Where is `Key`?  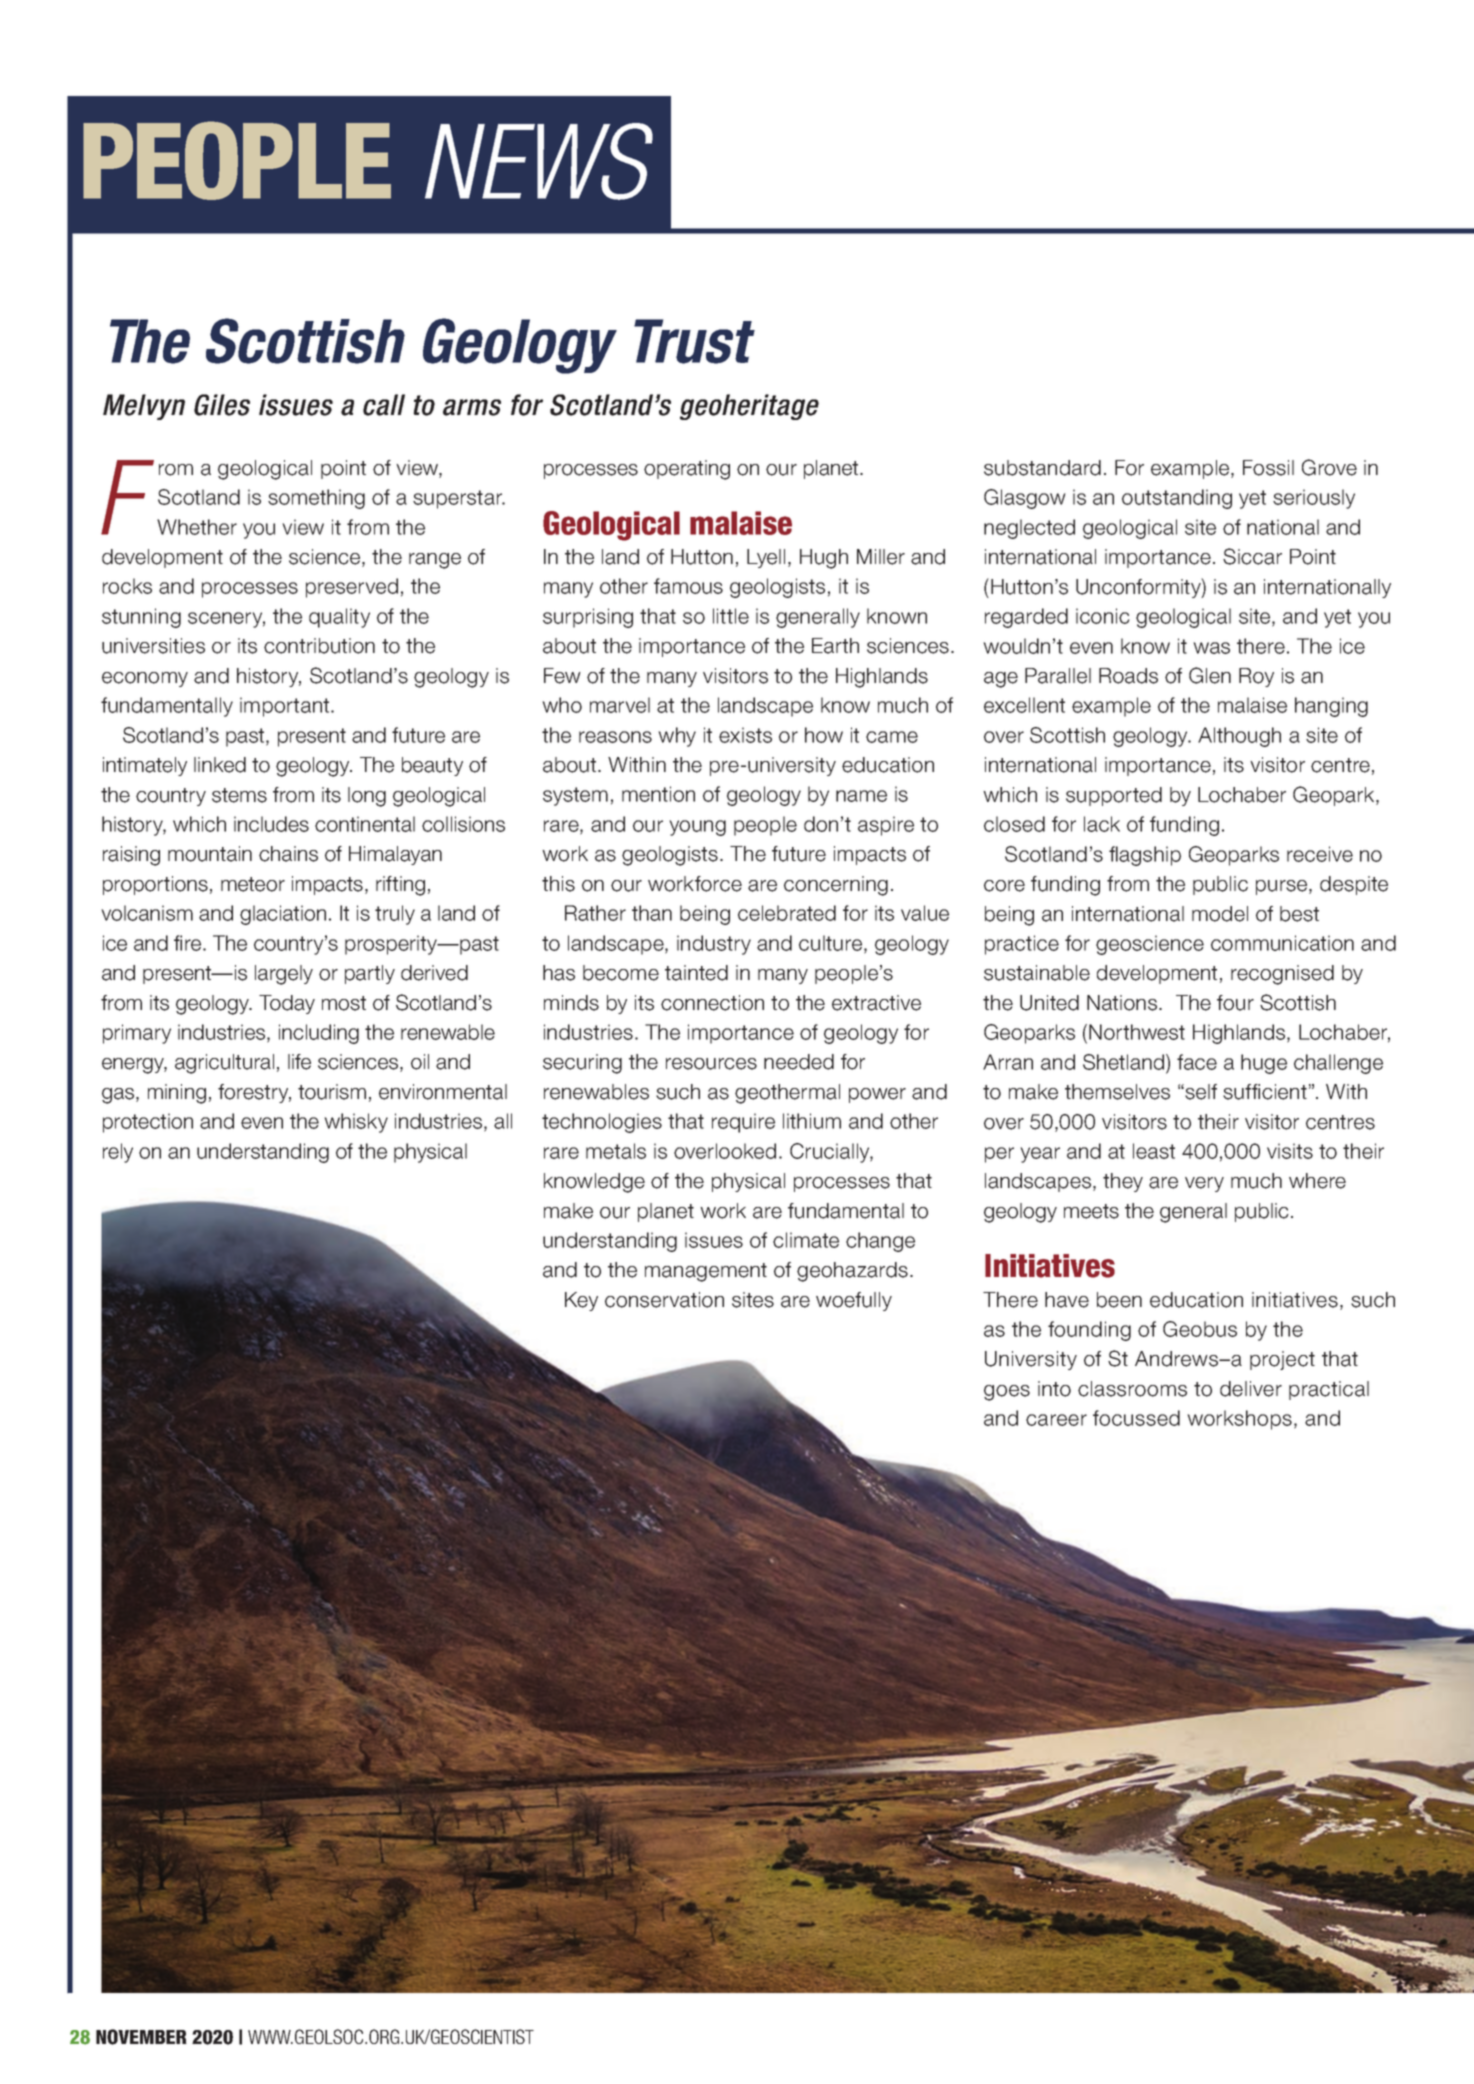
Key is located at coordinates (581, 1301).
